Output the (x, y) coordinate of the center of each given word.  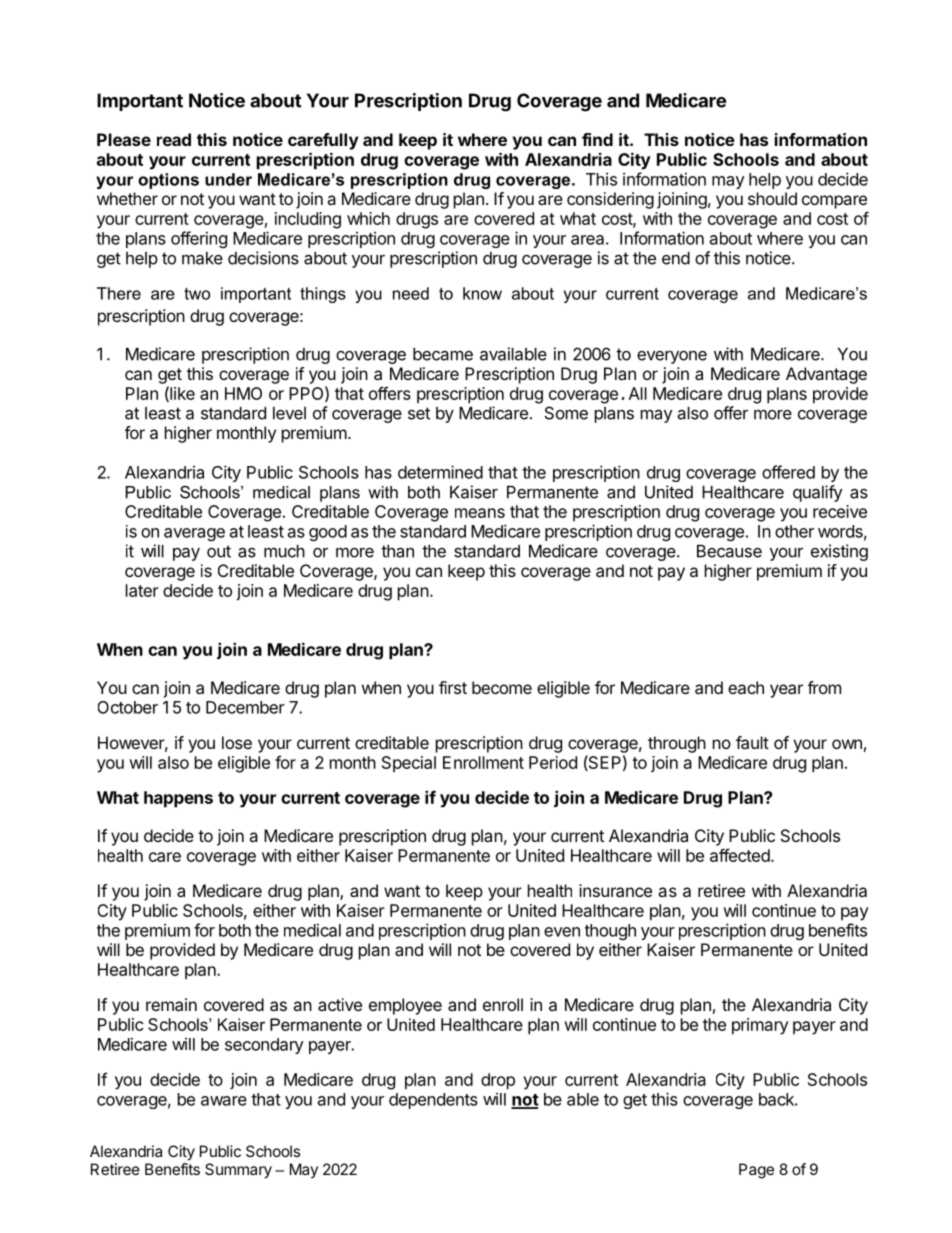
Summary (238, 1171)
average (194, 534)
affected (740, 855)
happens (178, 799)
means (480, 513)
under (228, 179)
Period (553, 762)
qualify (817, 493)
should (772, 198)
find (597, 139)
